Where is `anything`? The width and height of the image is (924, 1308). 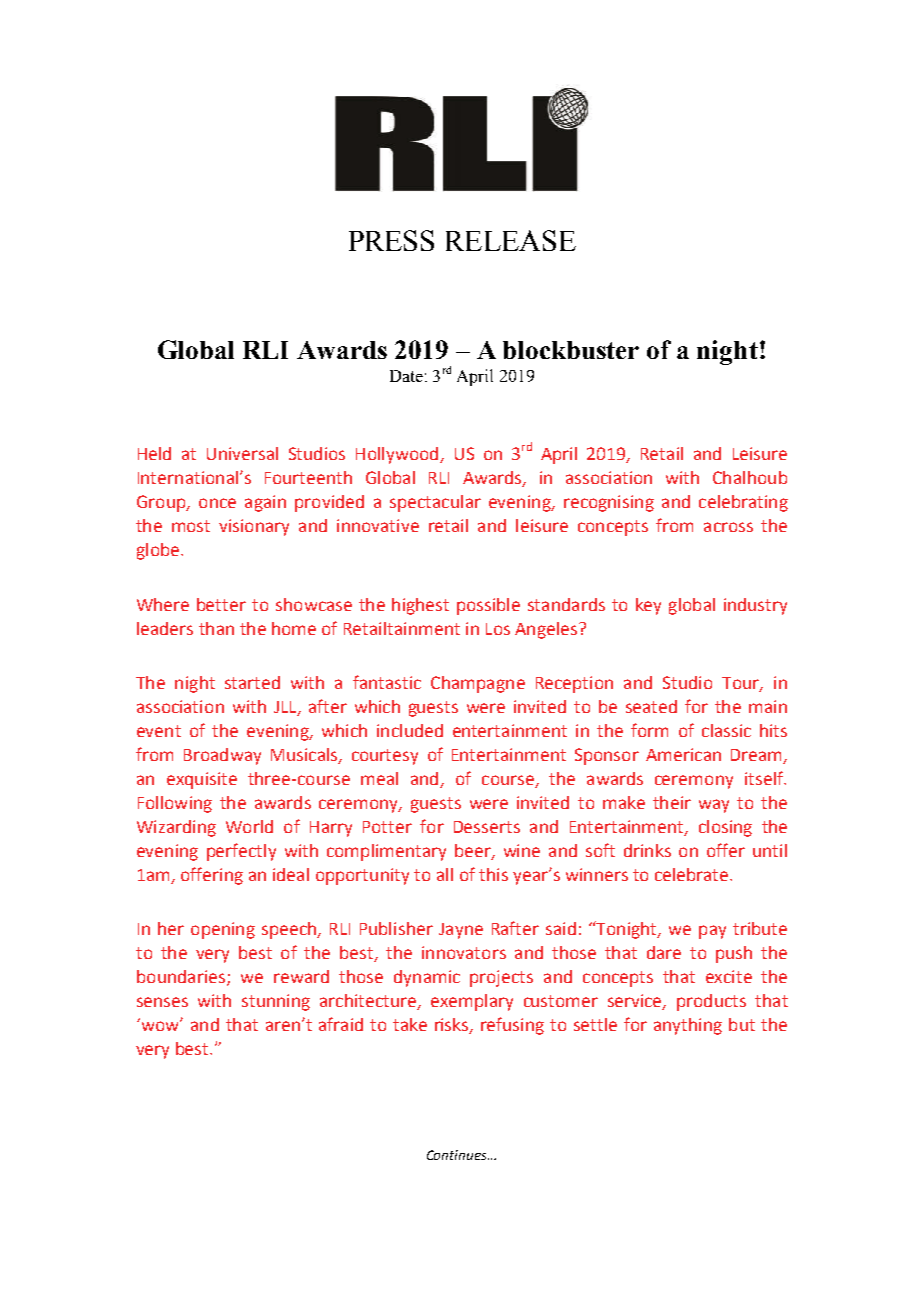 anything is located at coordinates (688, 1026).
